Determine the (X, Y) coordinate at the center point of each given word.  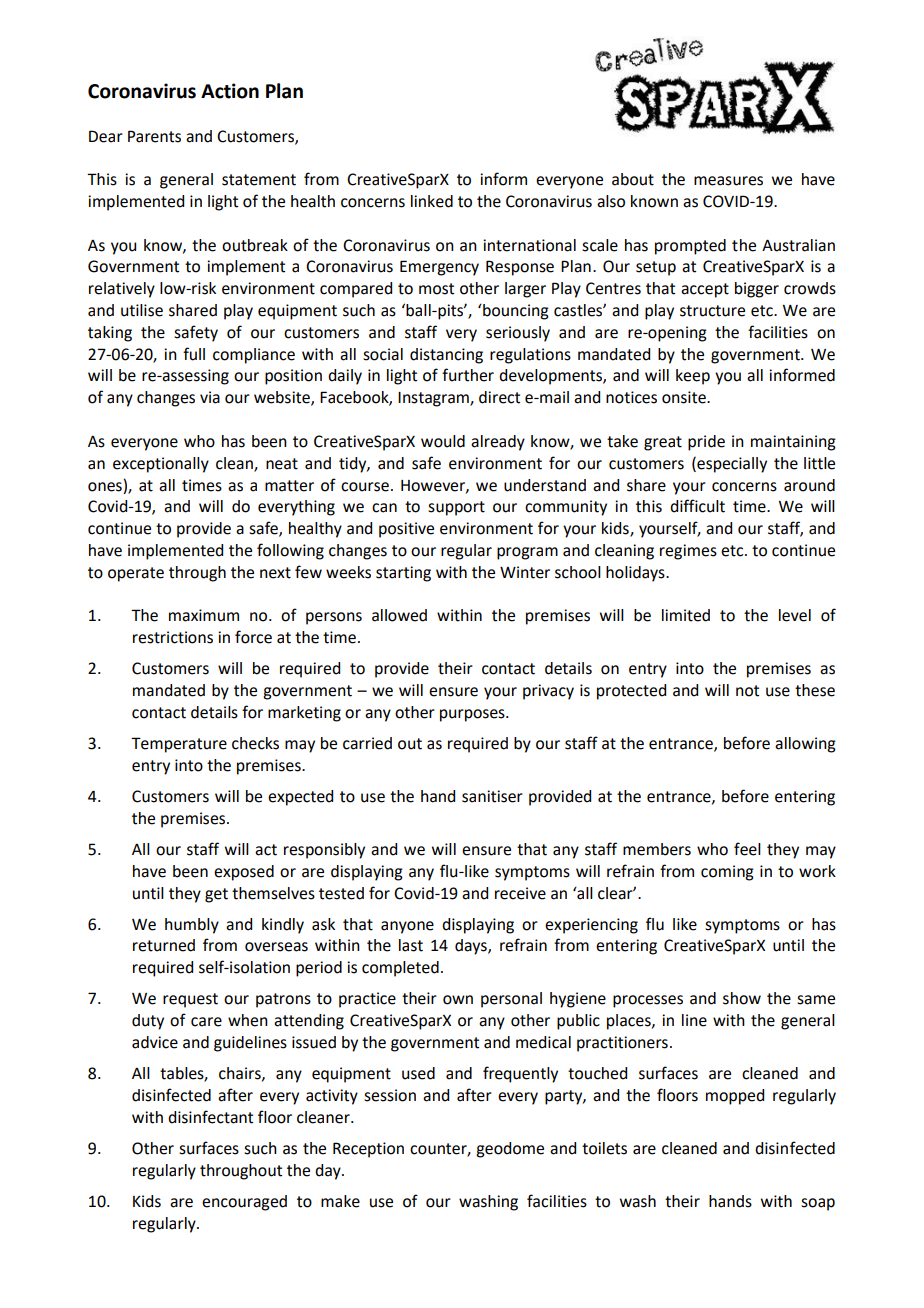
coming (727, 873)
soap (818, 1204)
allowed (399, 615)
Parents (154, 136)
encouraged (244, 1203)
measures (728, 181)
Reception (368, 1150)
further (468, 375)
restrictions (173, 637)
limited (686, 615)
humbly (192, 926)
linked (432, 201)
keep (693, 377)
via (210, 397)
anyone (407, 927)
